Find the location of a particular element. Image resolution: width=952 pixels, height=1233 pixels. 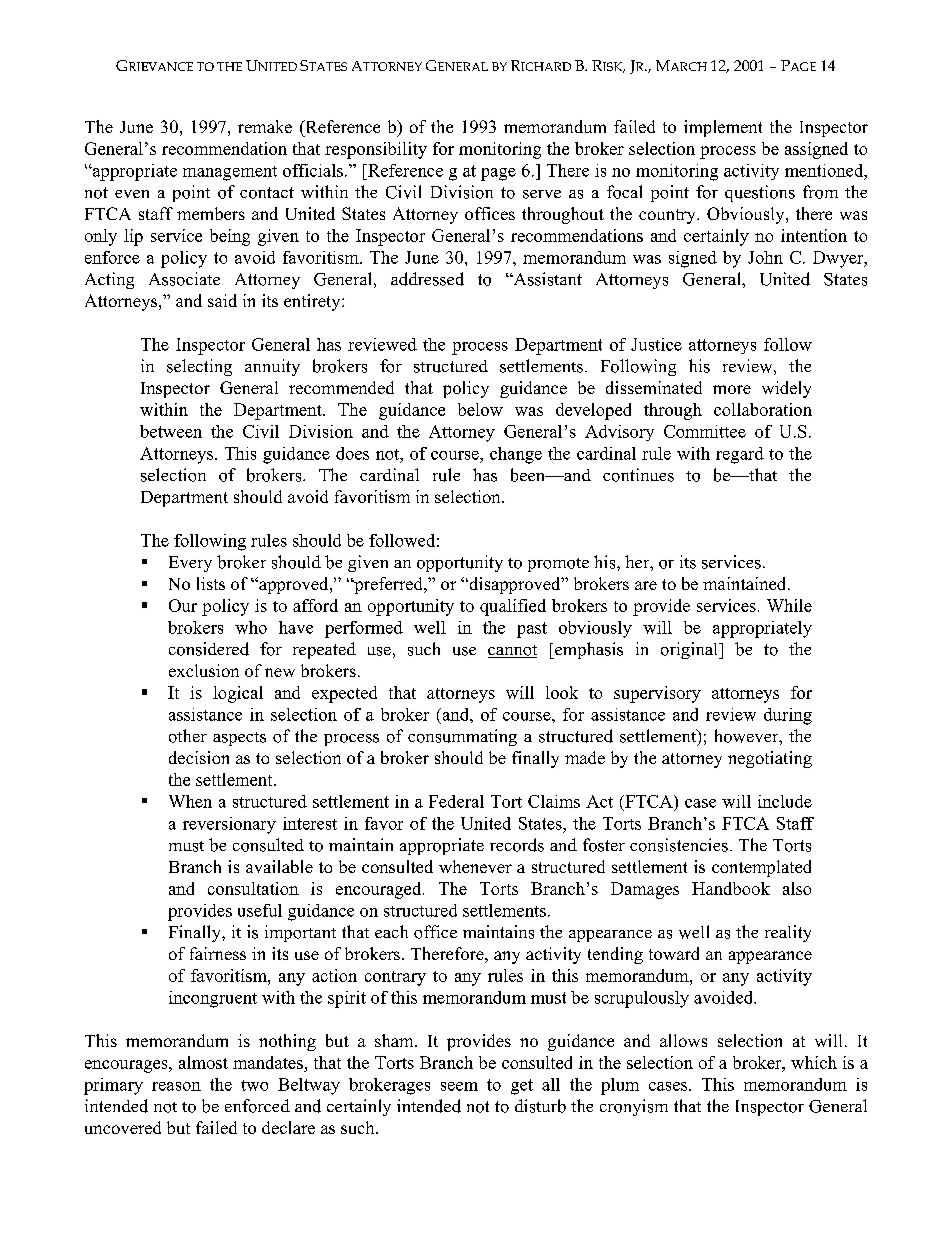

consultation is located at coordinates (253, 888).
